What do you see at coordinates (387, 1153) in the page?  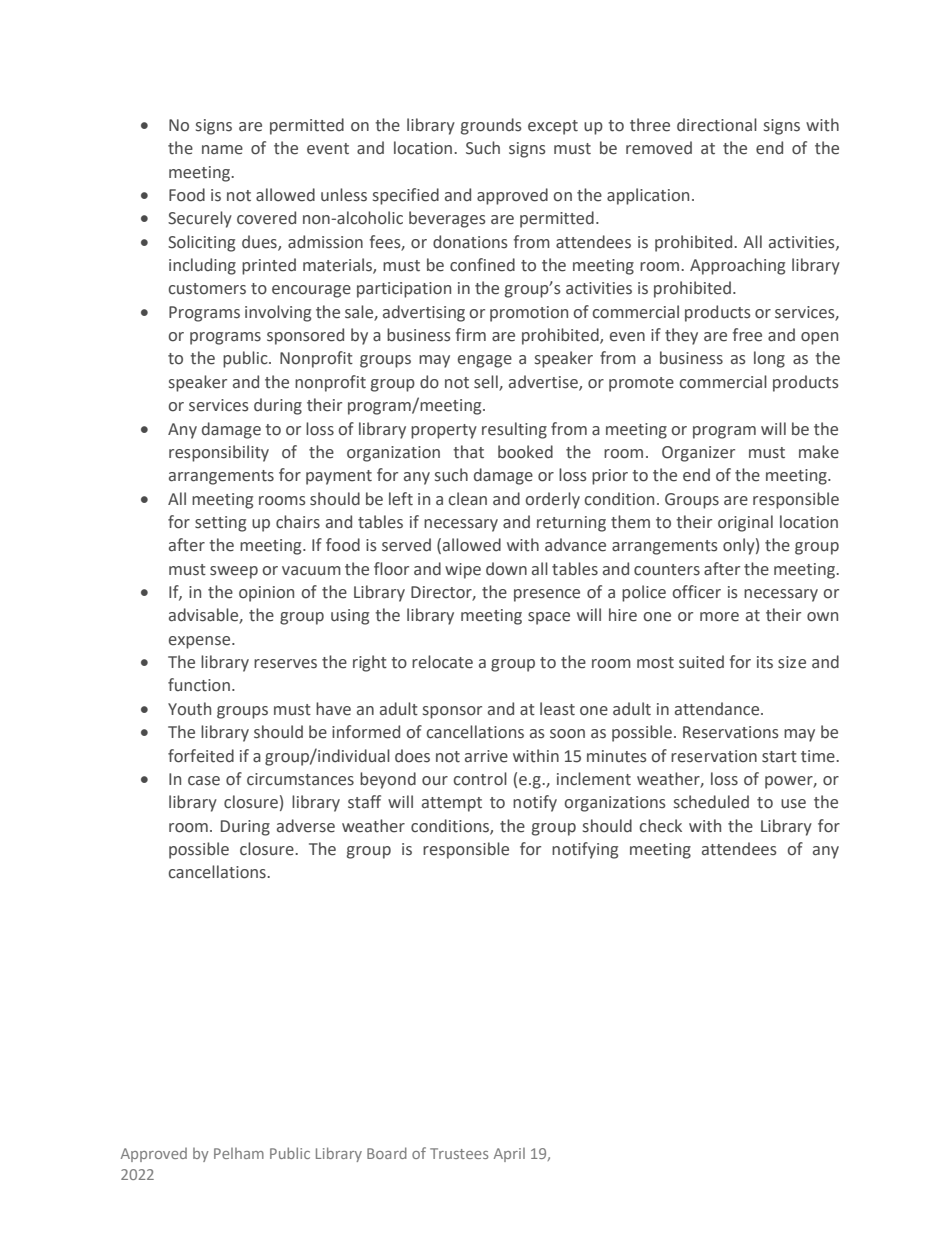 I see `Board` at bounding box center [387, 1153].
